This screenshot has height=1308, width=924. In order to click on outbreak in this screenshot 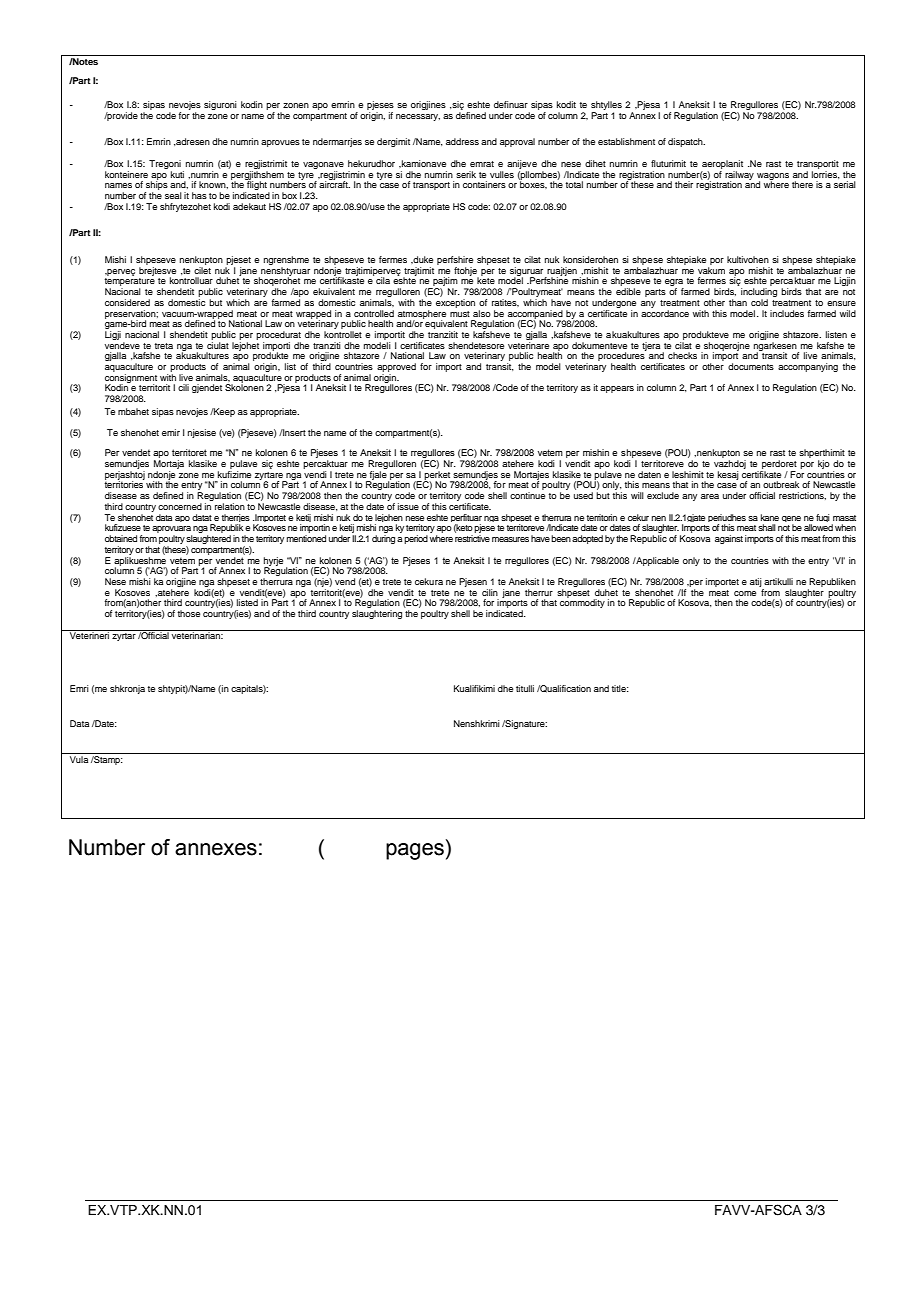, I will do `click(781, 484)`.
